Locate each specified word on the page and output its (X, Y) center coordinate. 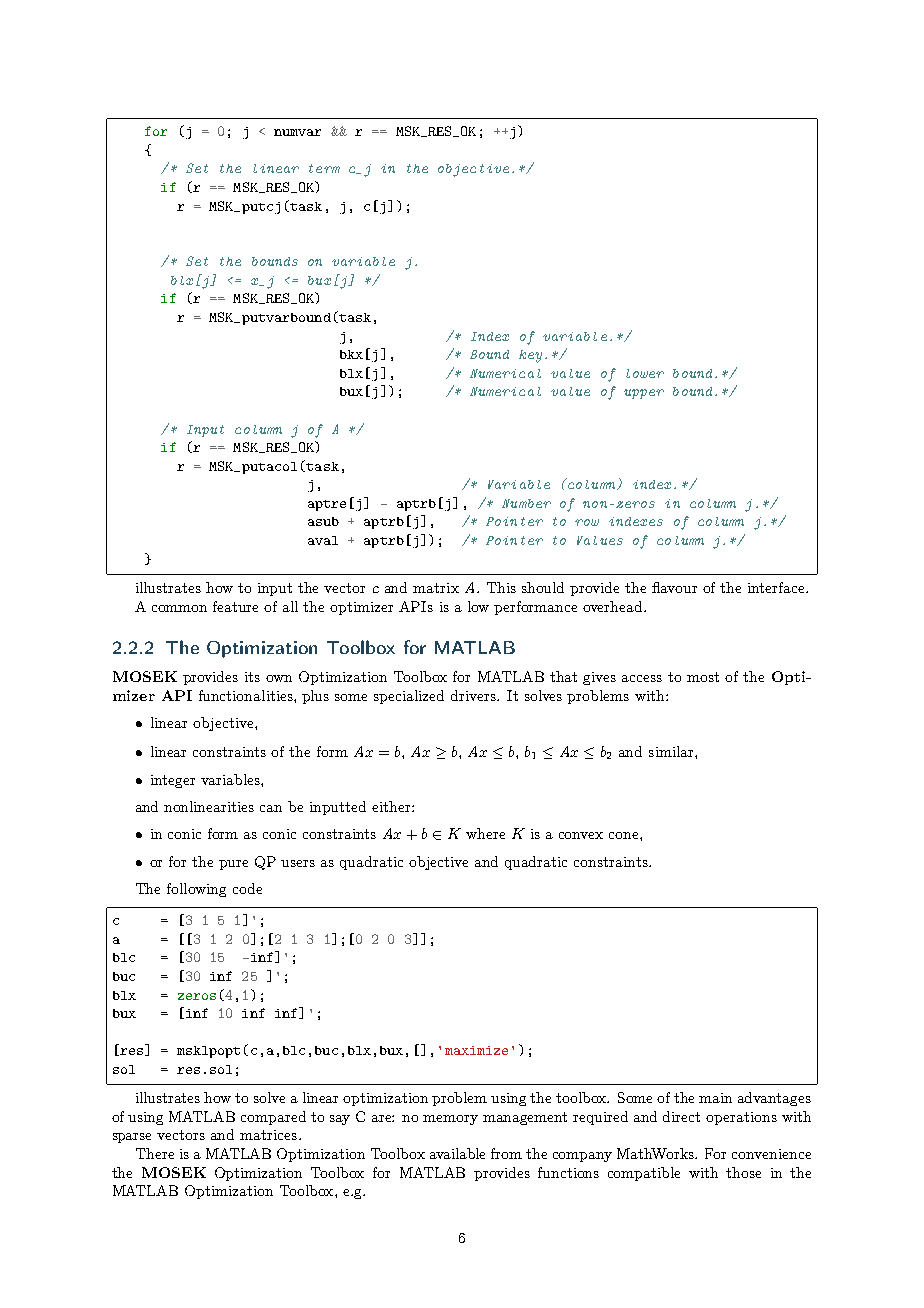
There (155, 1153)
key (530, 356)
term (324, 168)
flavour (674, 587)
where (485, 833)
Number (526, 503)
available (457, 1153)
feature (235, 606)
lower (645, 373)
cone (625, 835)
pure (233, 865)
